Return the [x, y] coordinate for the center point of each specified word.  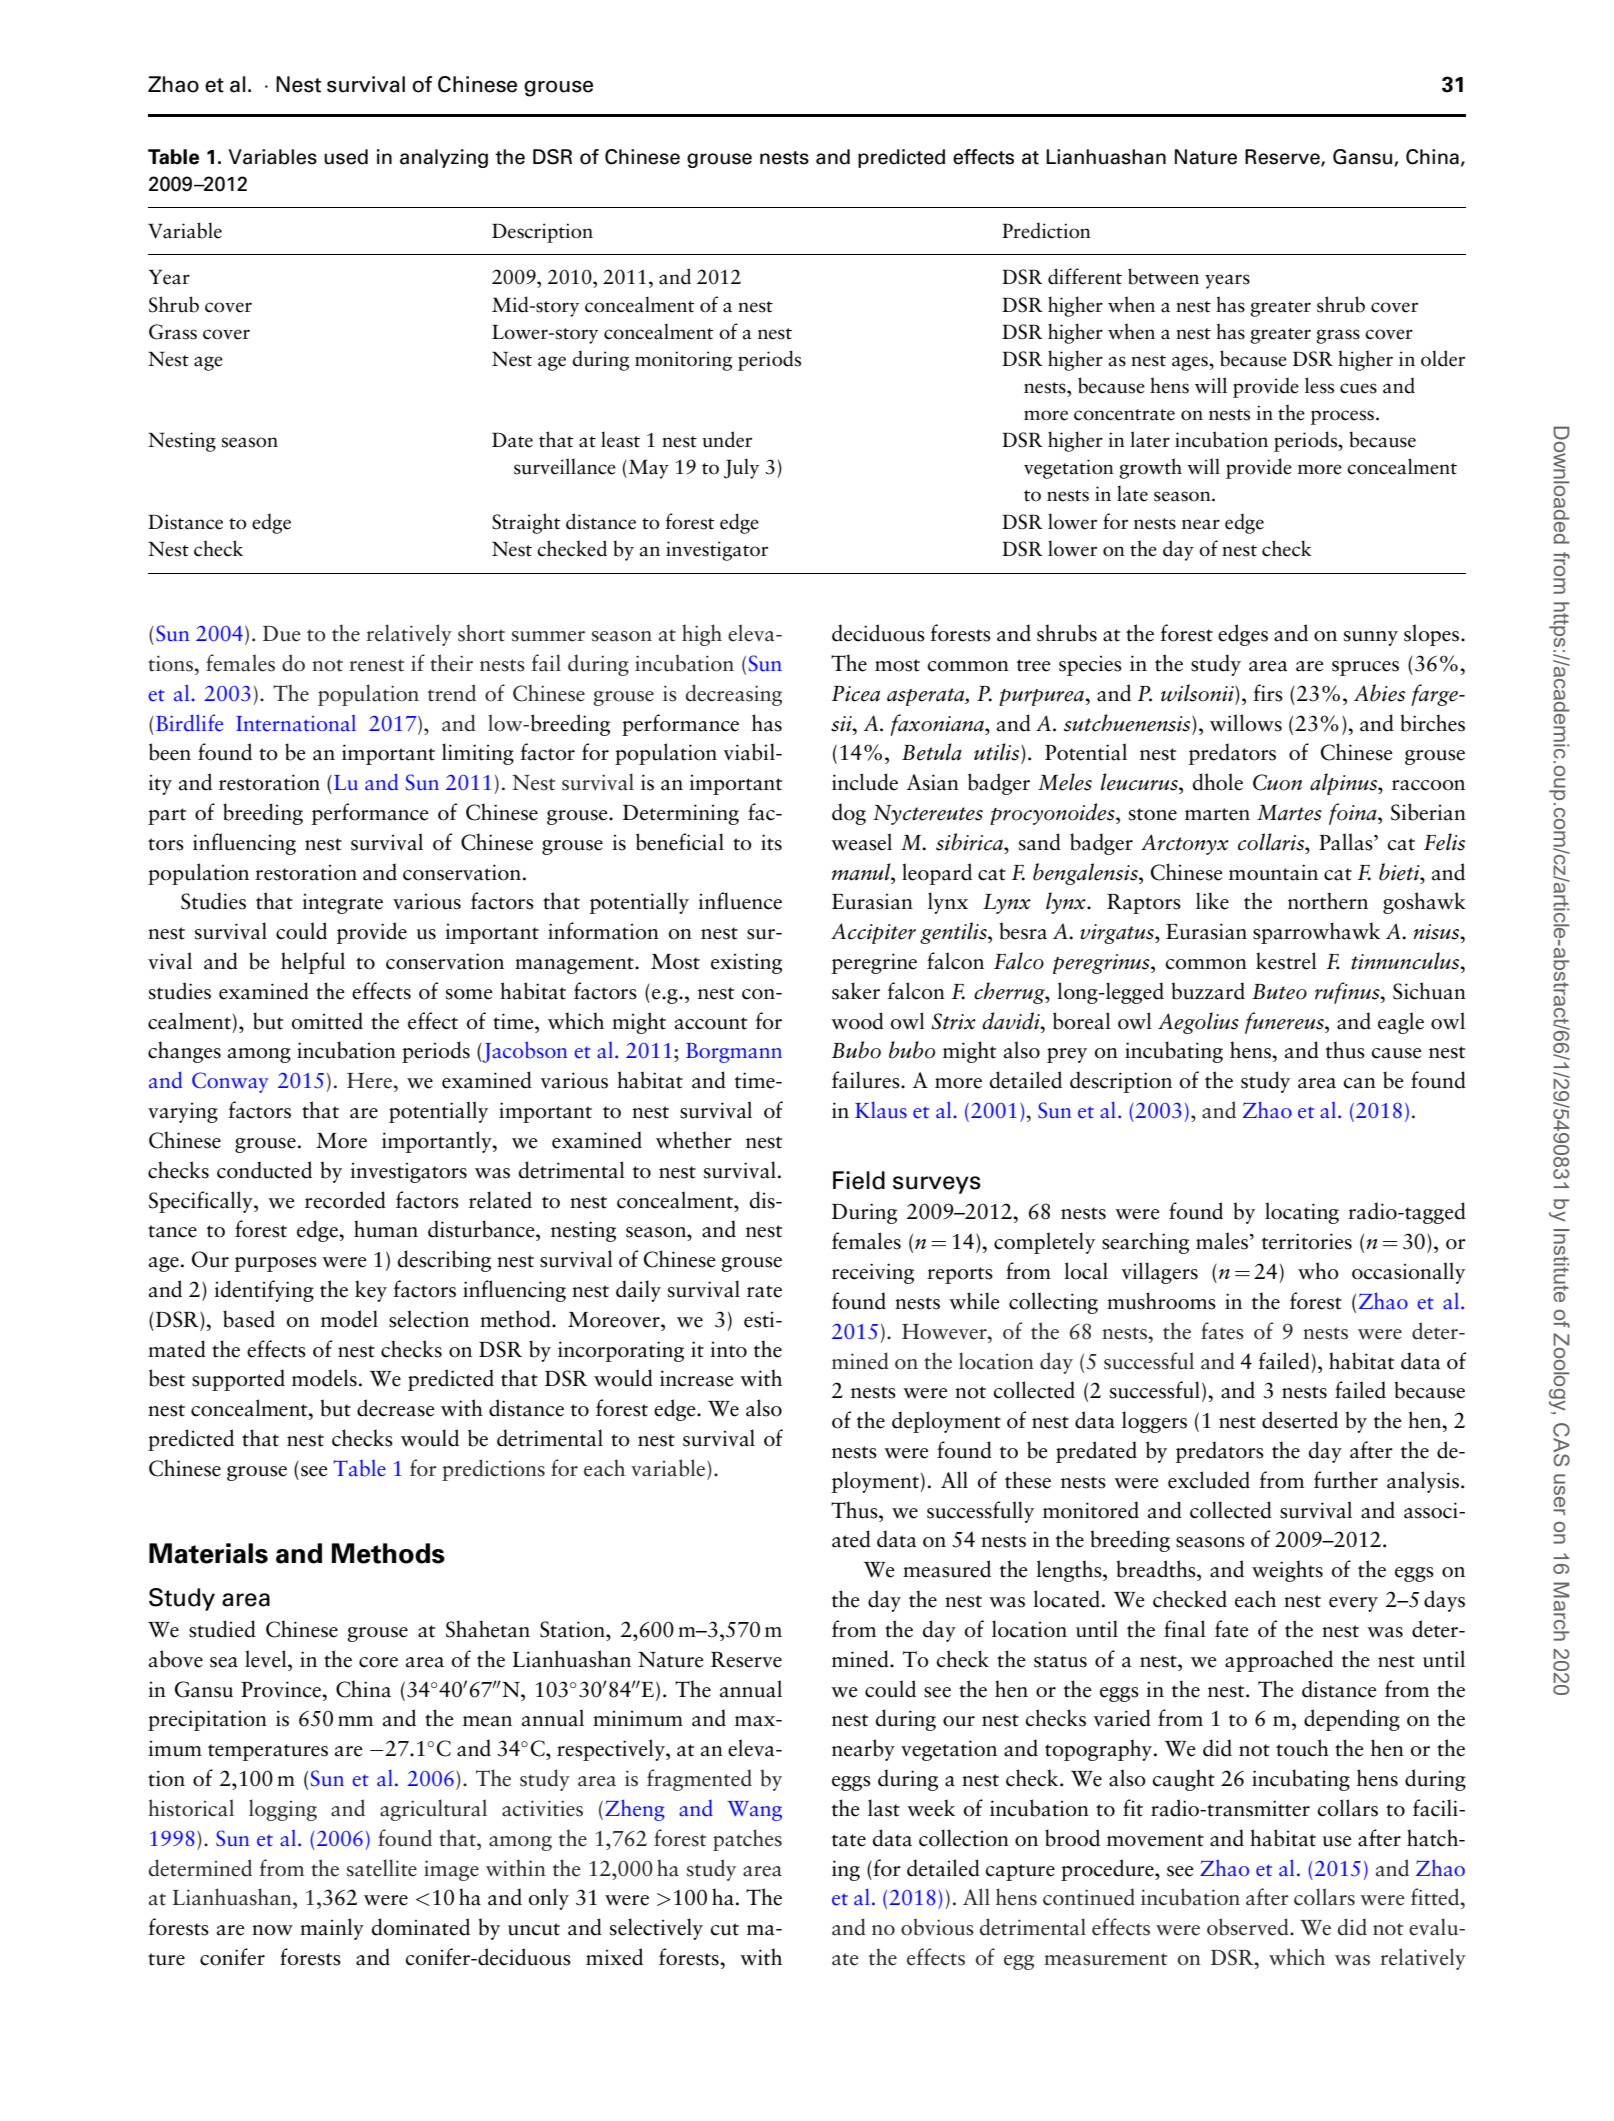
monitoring [683, 361]
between [1163, 276]
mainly [332, 1929]
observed [1249, 1927]
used [346, 157]
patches [747, 1840]
